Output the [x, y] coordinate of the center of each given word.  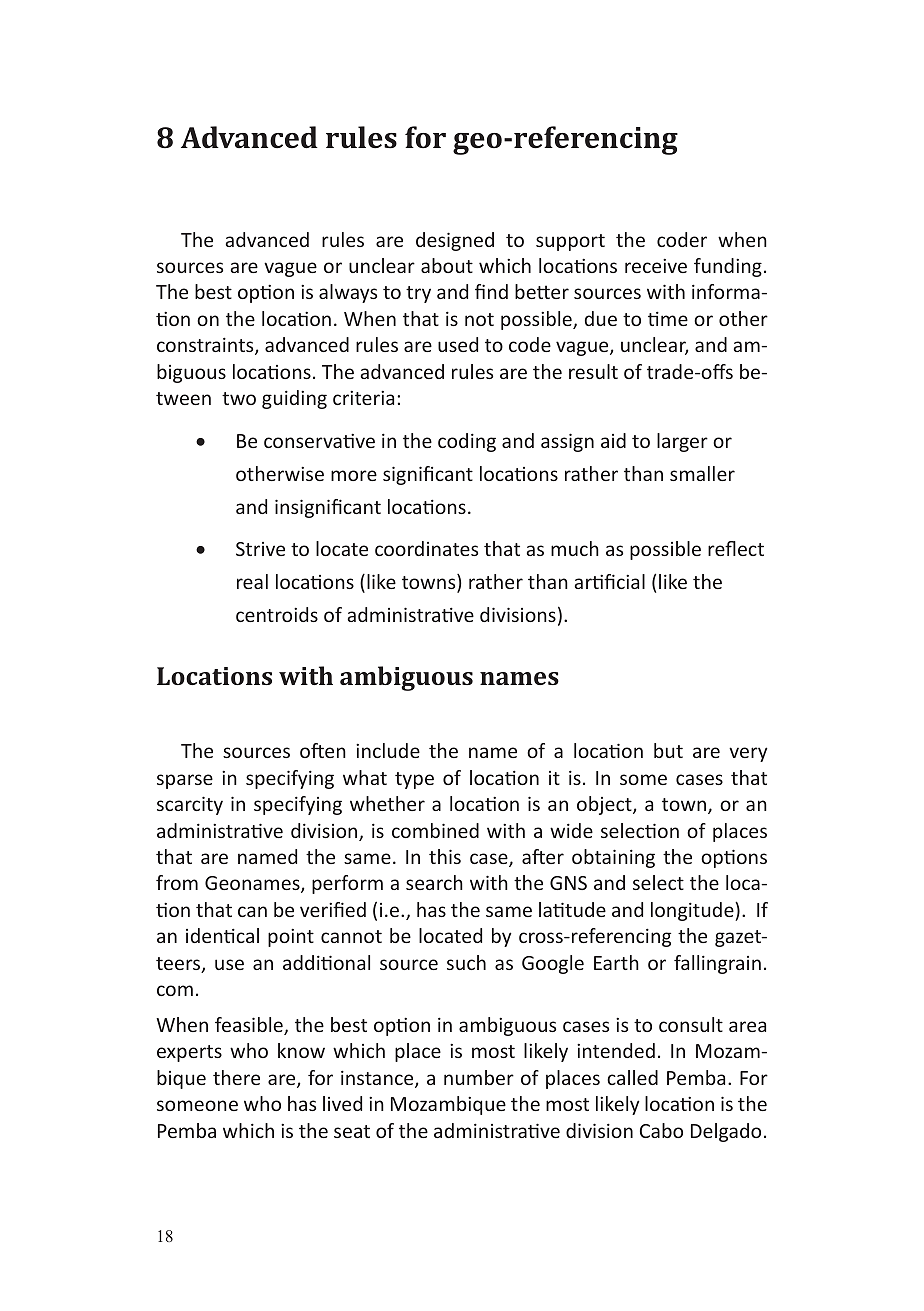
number [479, 1077]
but [668, 750]
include [388, 750]
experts [189, 1053]
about [447, 265]
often [323, 750]
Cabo [661, 1130]
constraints [206, 346]
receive [656, 266]
